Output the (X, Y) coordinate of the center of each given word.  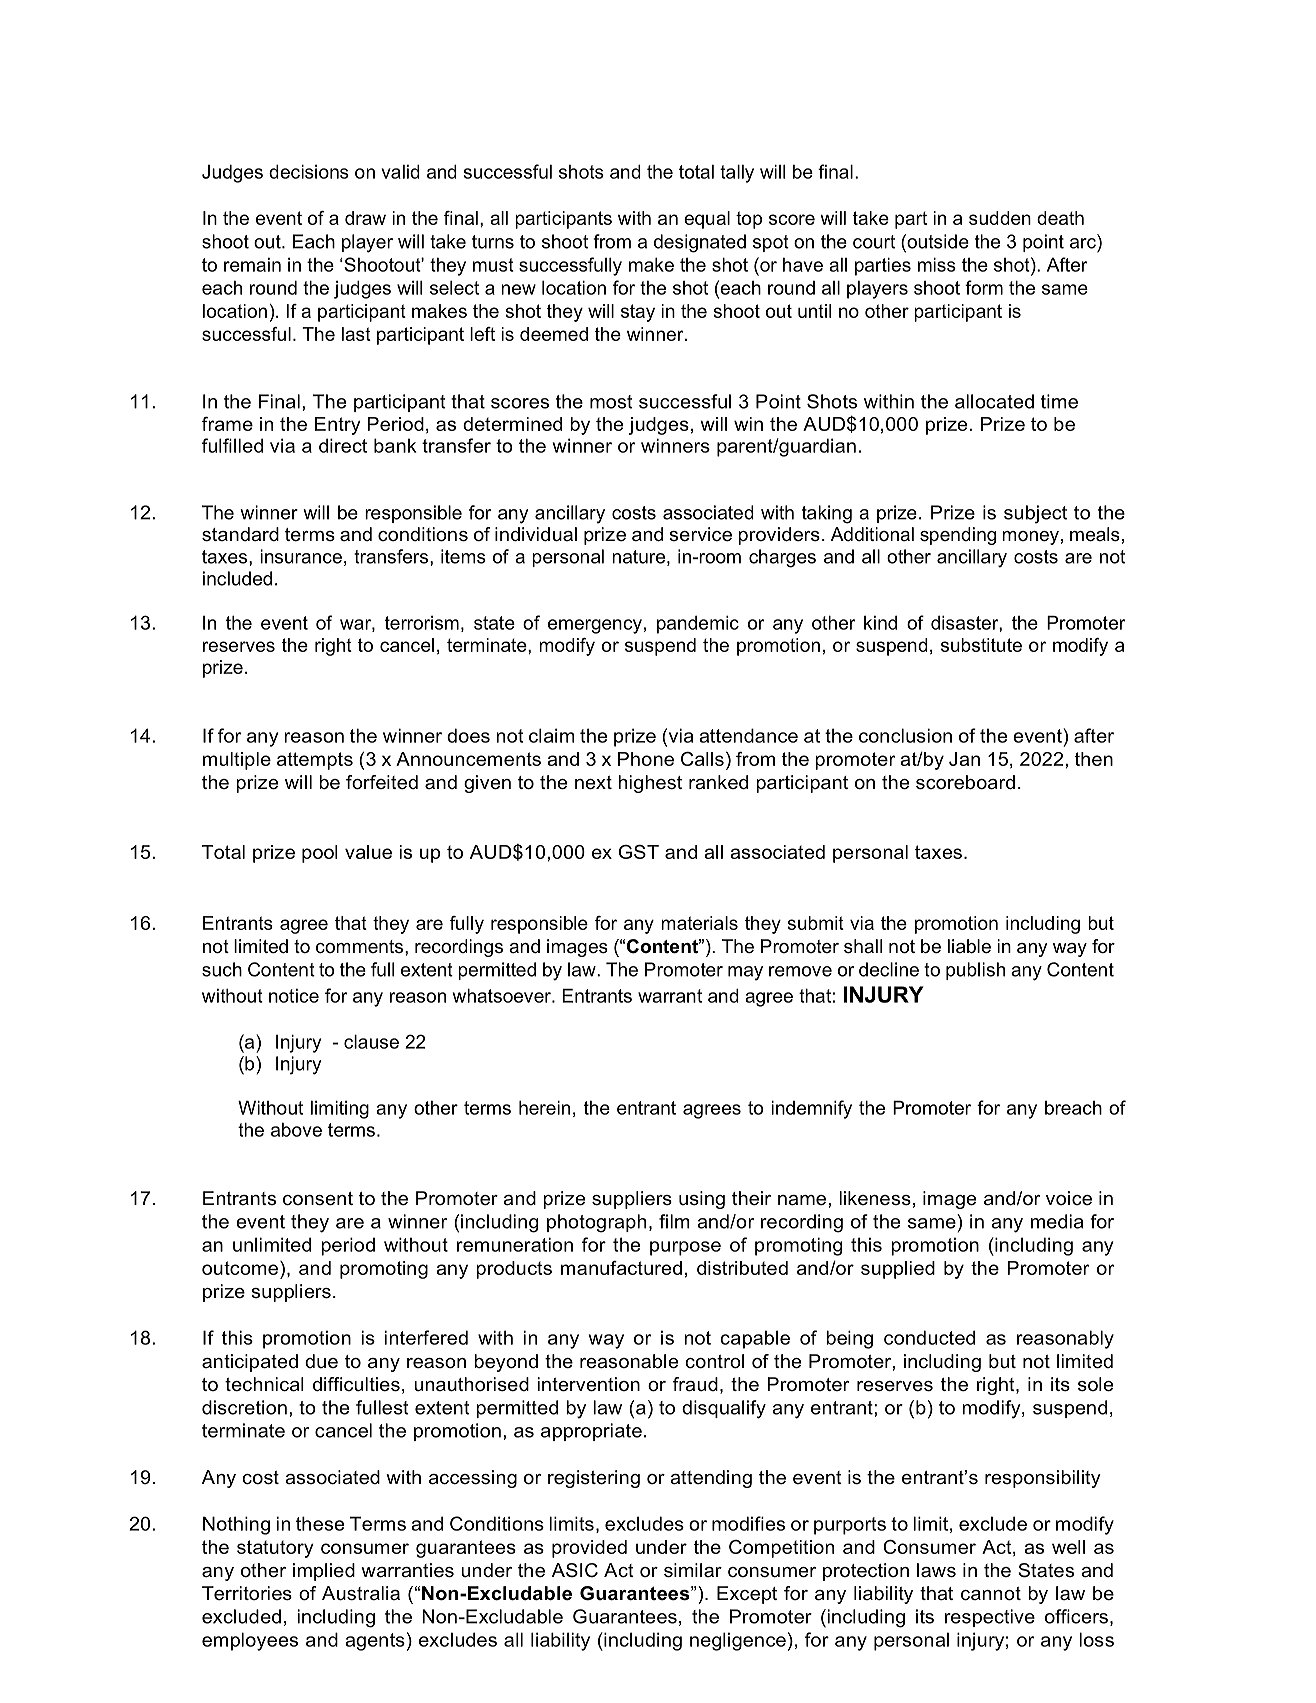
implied (324, 1572)
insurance (301, 556)
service (700, 534)
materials (699, 923)
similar (693, 1570)
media (1057, 1221)
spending (958, 536)
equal (707, 220)
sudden (1000, 218)
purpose (685, 1248)
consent (318, 1199)
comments (359, 946)
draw (365, 218)
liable (969, 946)
